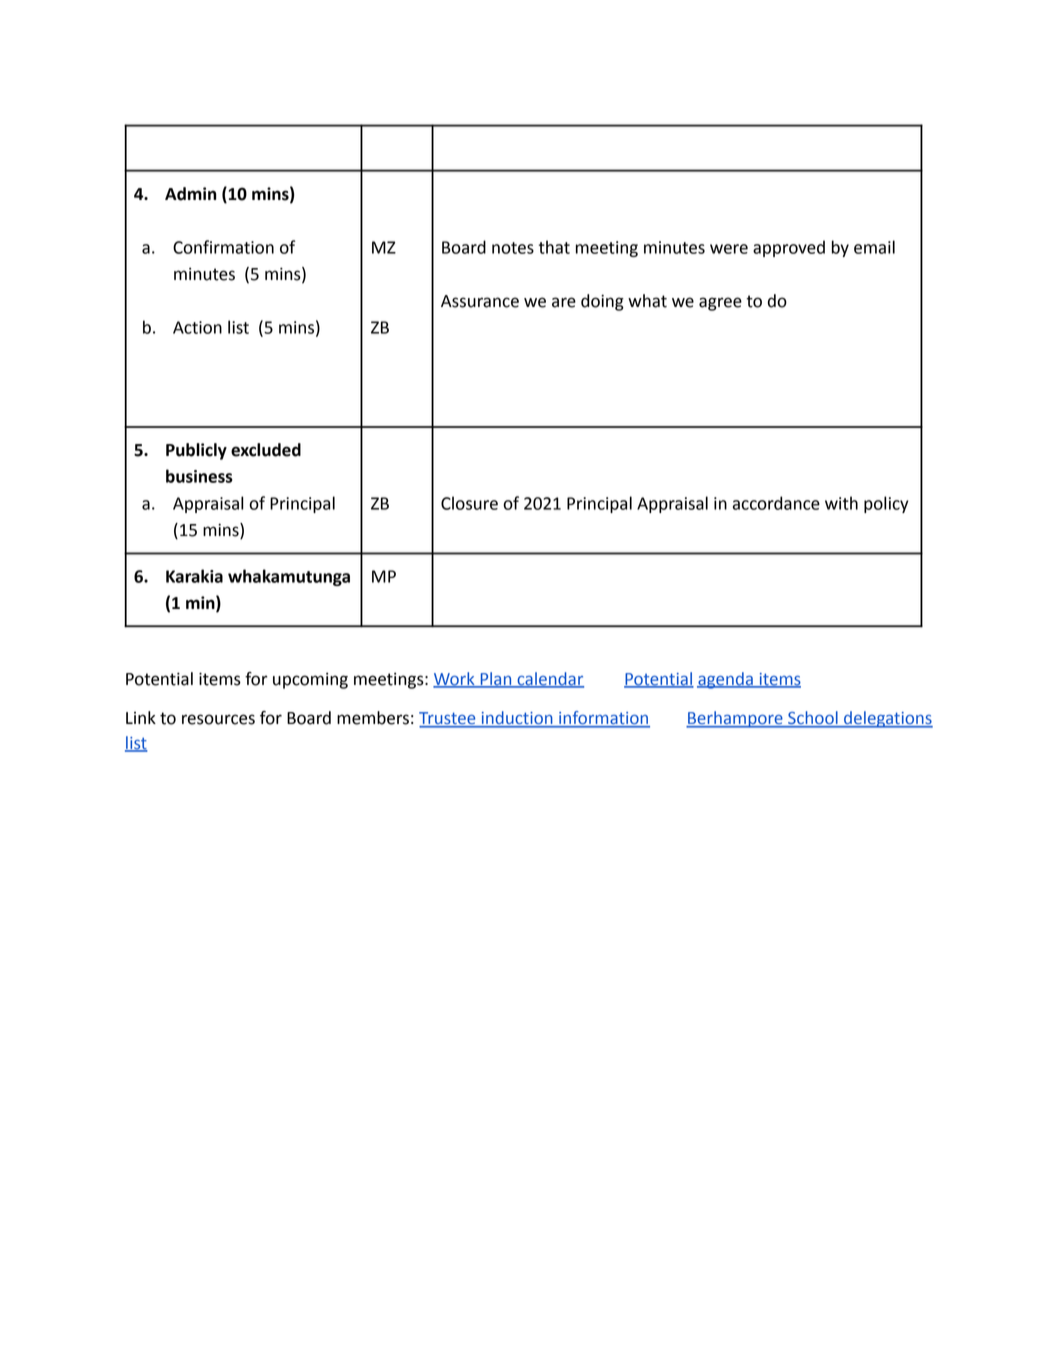 This page has width=1061, height=1372. I want to click on approved, so click(789, 248).
